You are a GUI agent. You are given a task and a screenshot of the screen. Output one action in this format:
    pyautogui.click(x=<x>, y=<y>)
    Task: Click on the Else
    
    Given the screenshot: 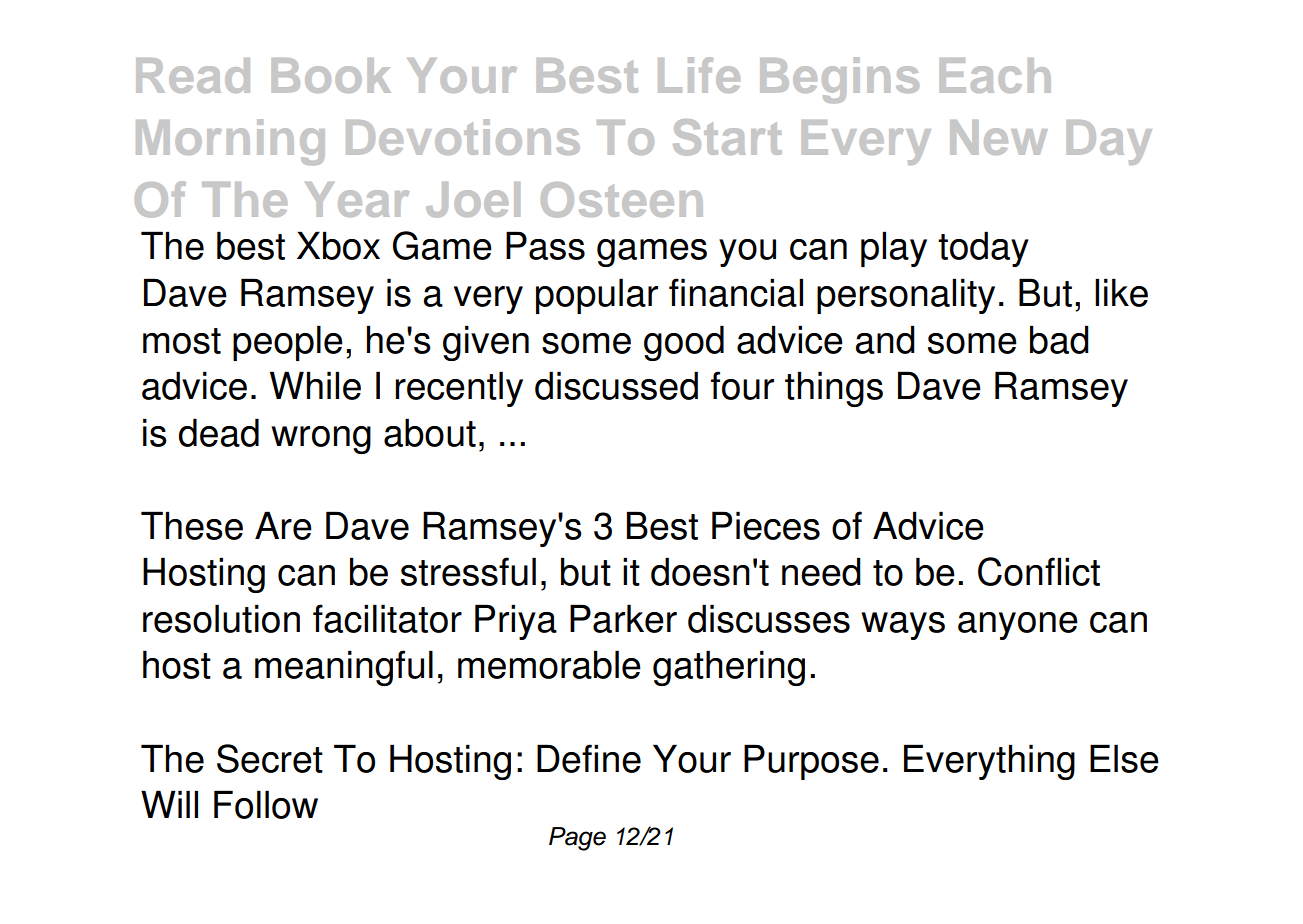 What is the action you would take?
    pyautogui.click(x=1124, y=758)
